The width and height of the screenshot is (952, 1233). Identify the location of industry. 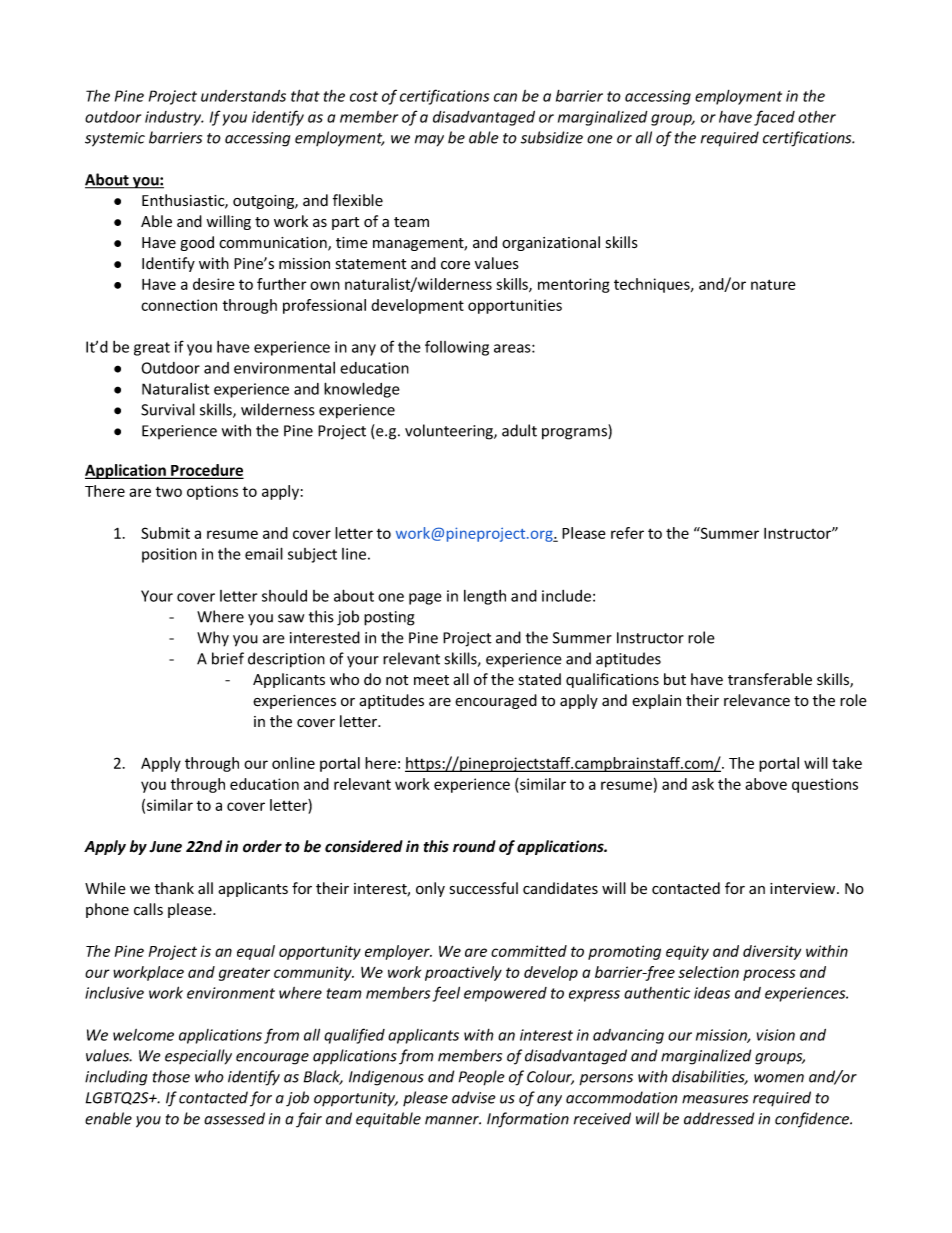
(174, 118).
